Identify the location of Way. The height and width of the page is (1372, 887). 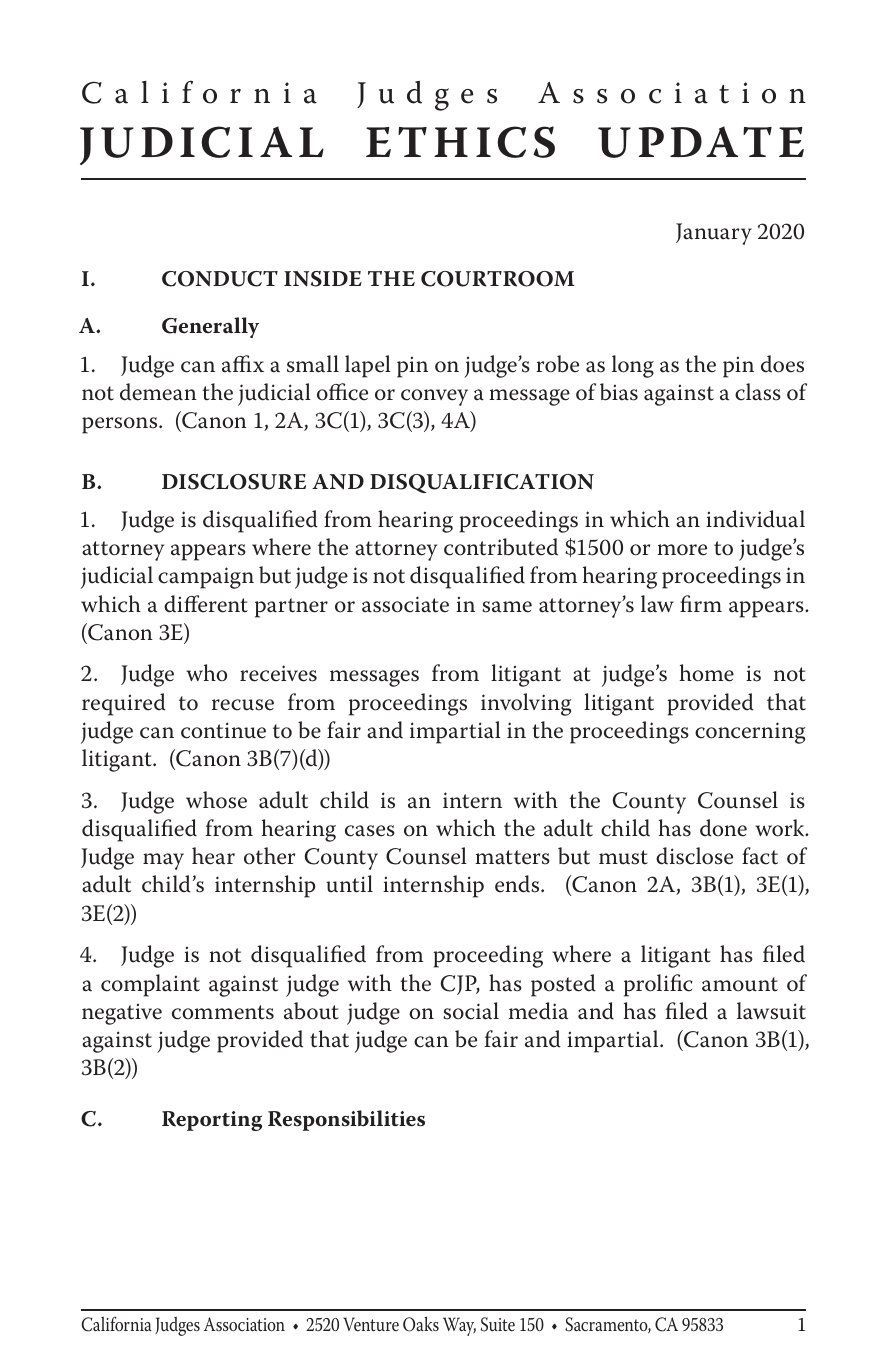
(459, 1326).
